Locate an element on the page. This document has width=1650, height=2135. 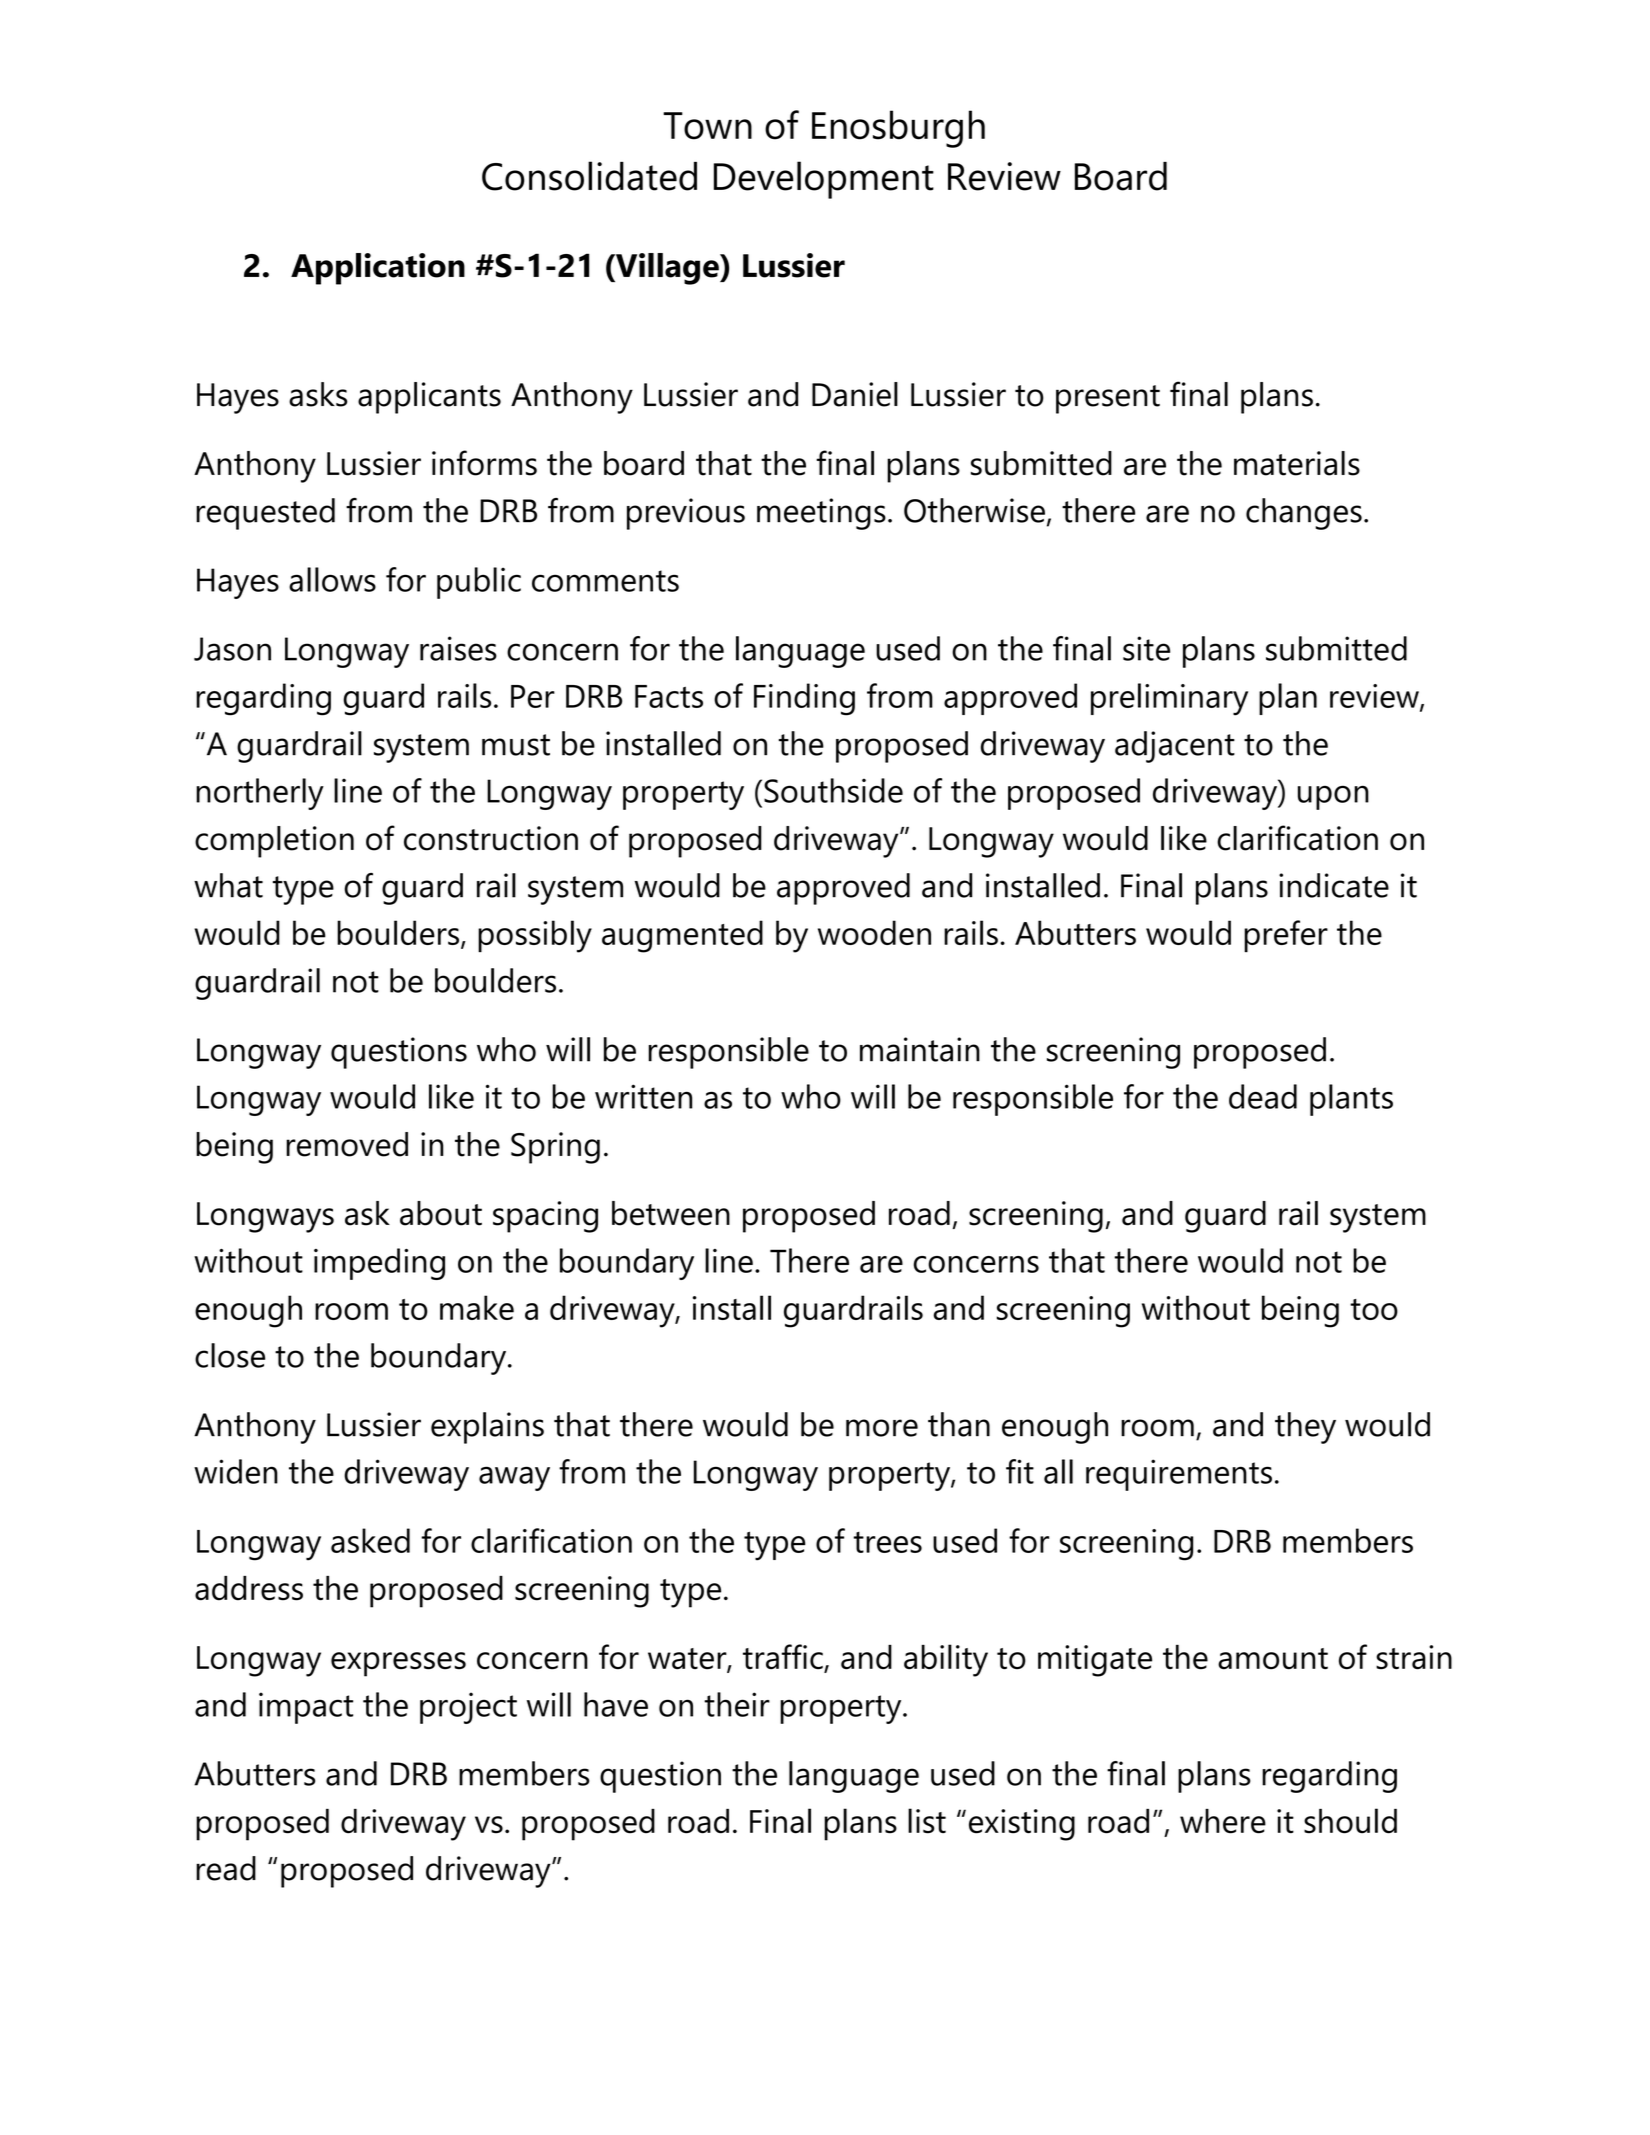
too is located at coordinates (1374, 1309).
